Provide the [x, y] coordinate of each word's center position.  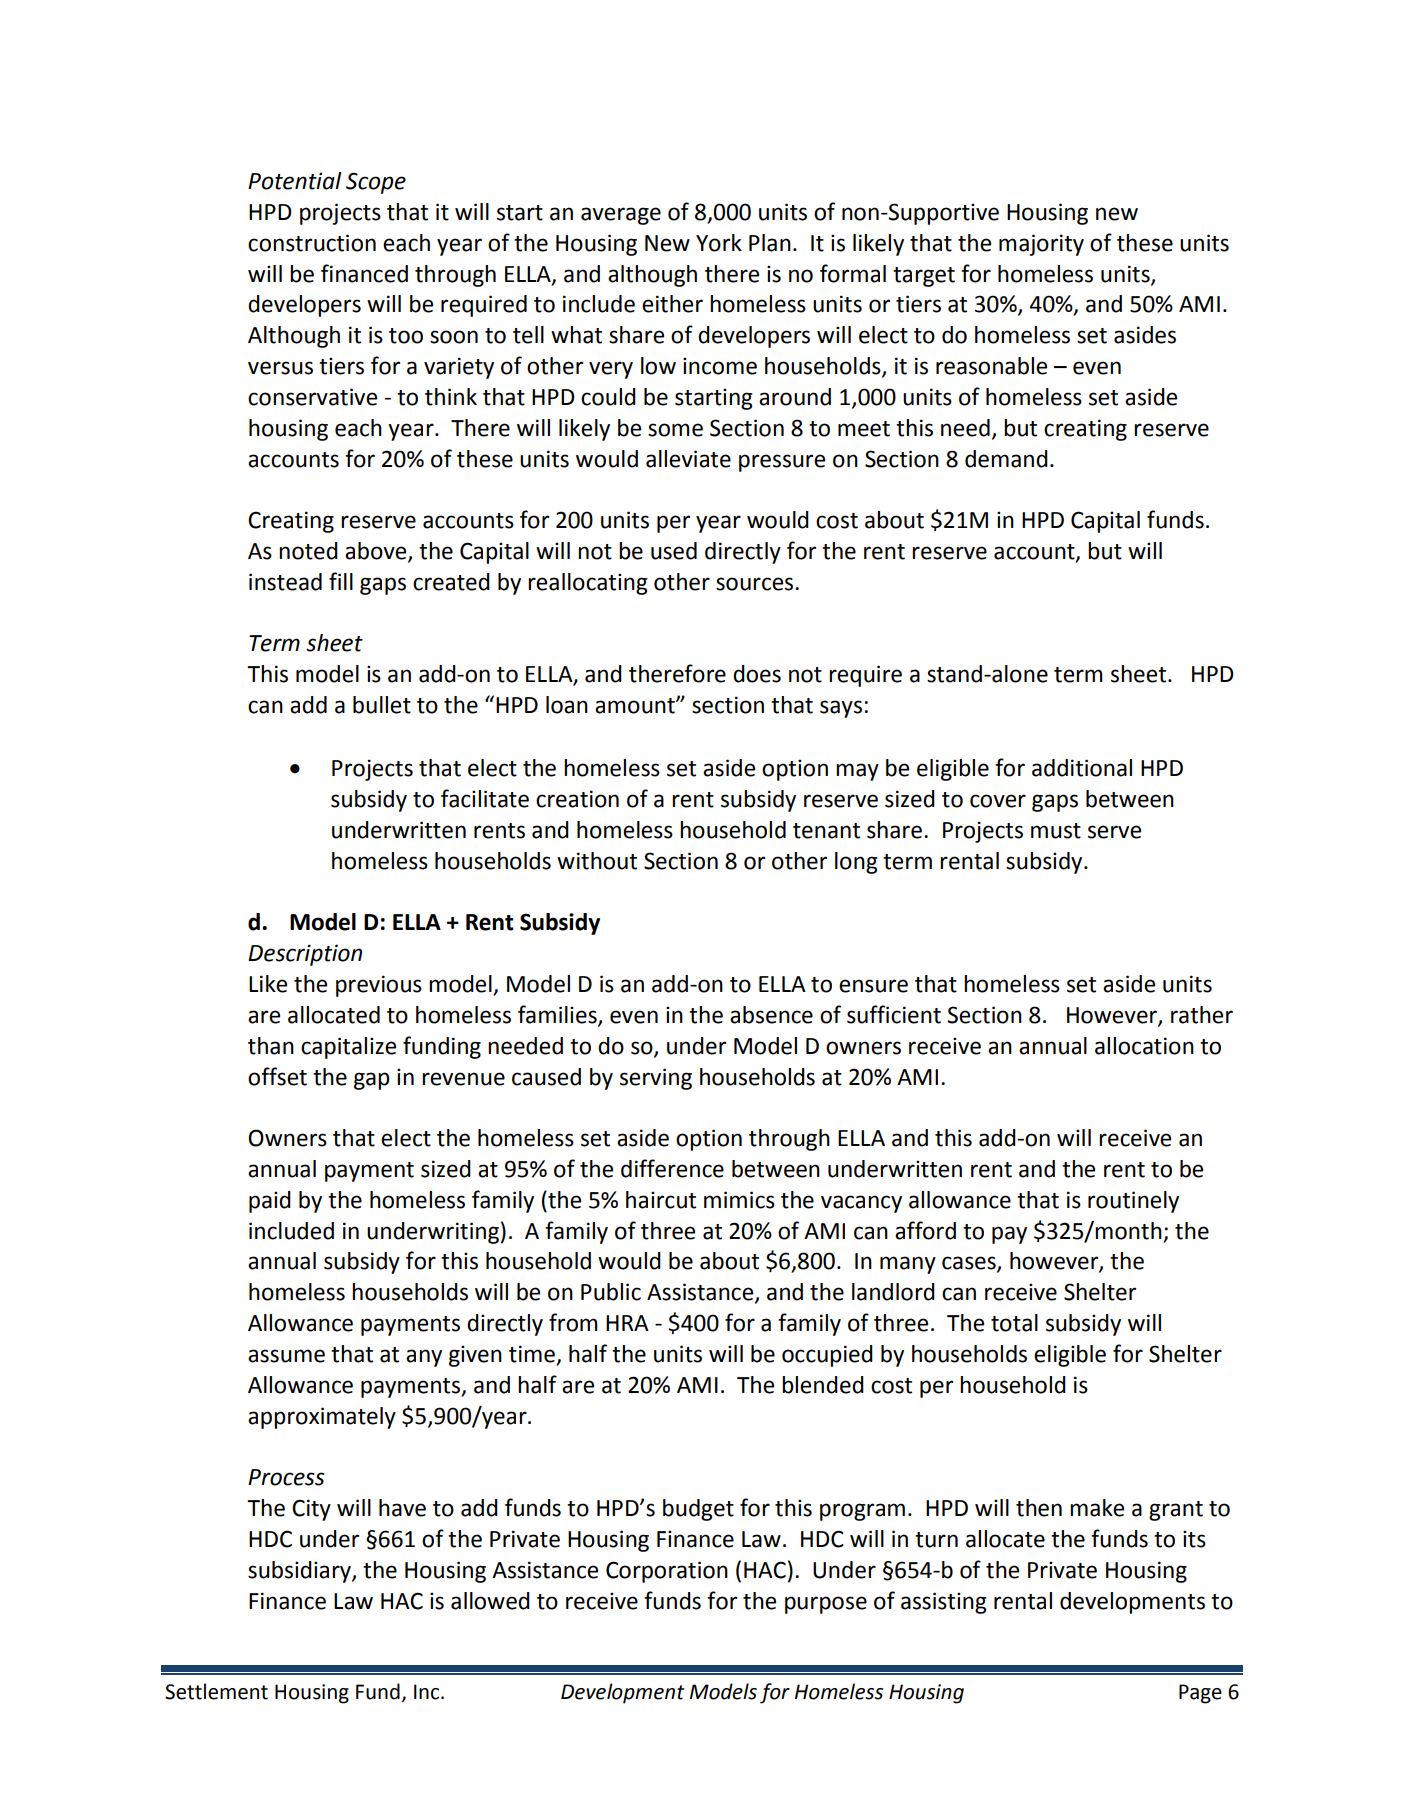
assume [286, 1356]
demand [1006, 459]
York [719, 243]
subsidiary [300, 1572]
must [1056, 831]
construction [312, 243]
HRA [627, 1323]
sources [756, 584]
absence [771, 1015]
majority [1041, 245]
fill [341, 581]
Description [305, 955]
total [1014, 1323]
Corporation [667, 1572]
